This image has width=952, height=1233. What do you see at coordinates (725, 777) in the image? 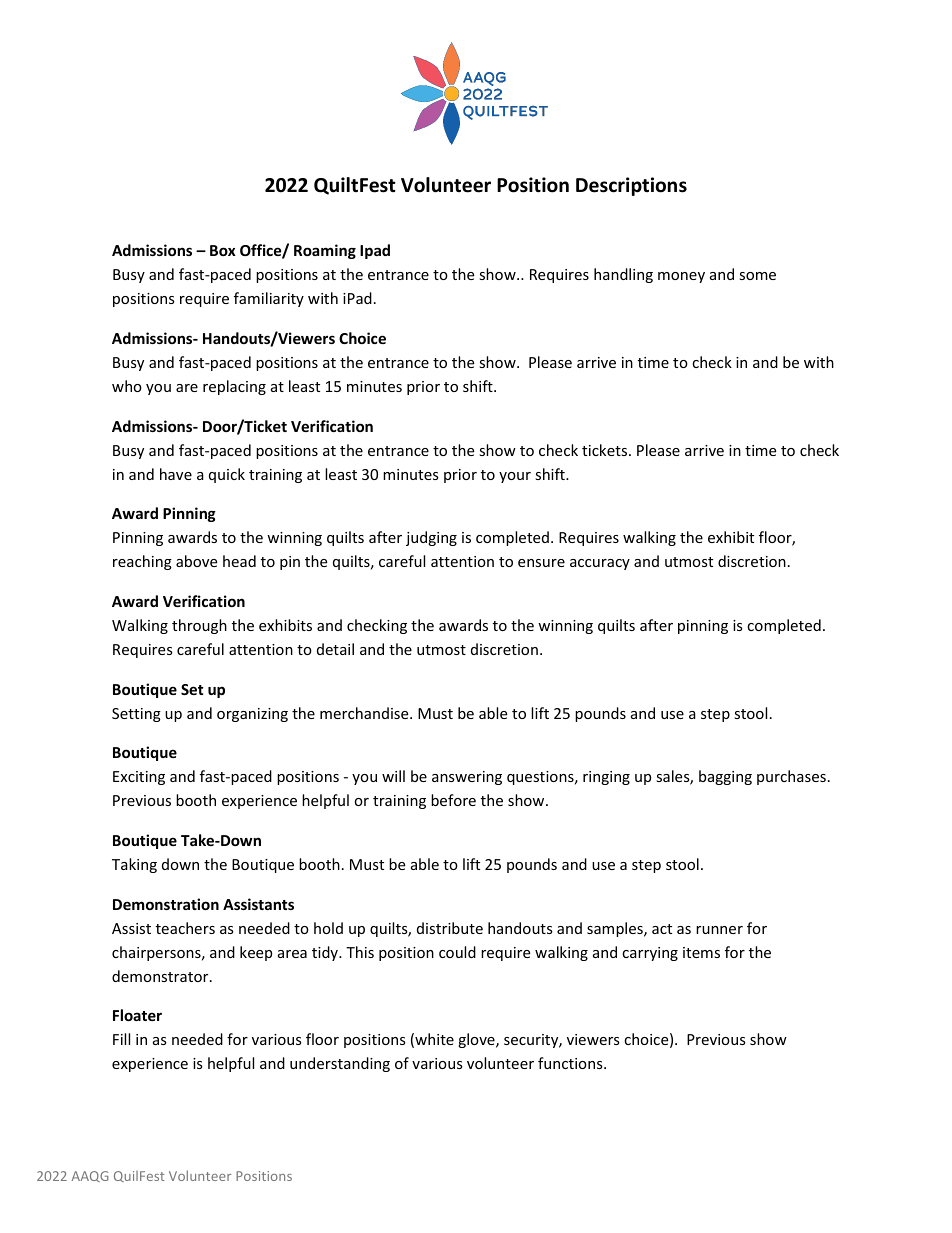
I see `bagging` at bounding box center [725, 777].
